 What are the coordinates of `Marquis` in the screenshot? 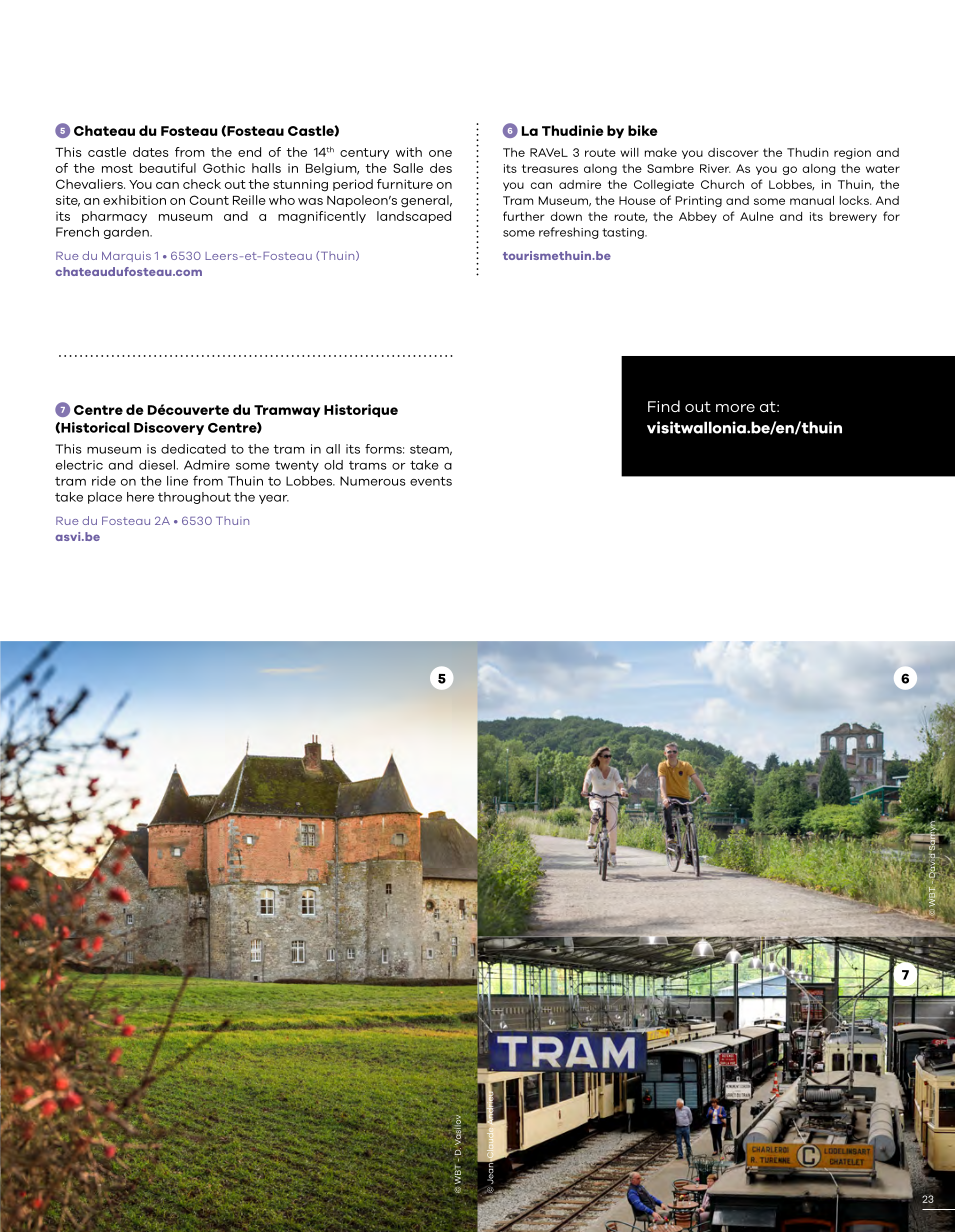 It's located at (126, 256).
